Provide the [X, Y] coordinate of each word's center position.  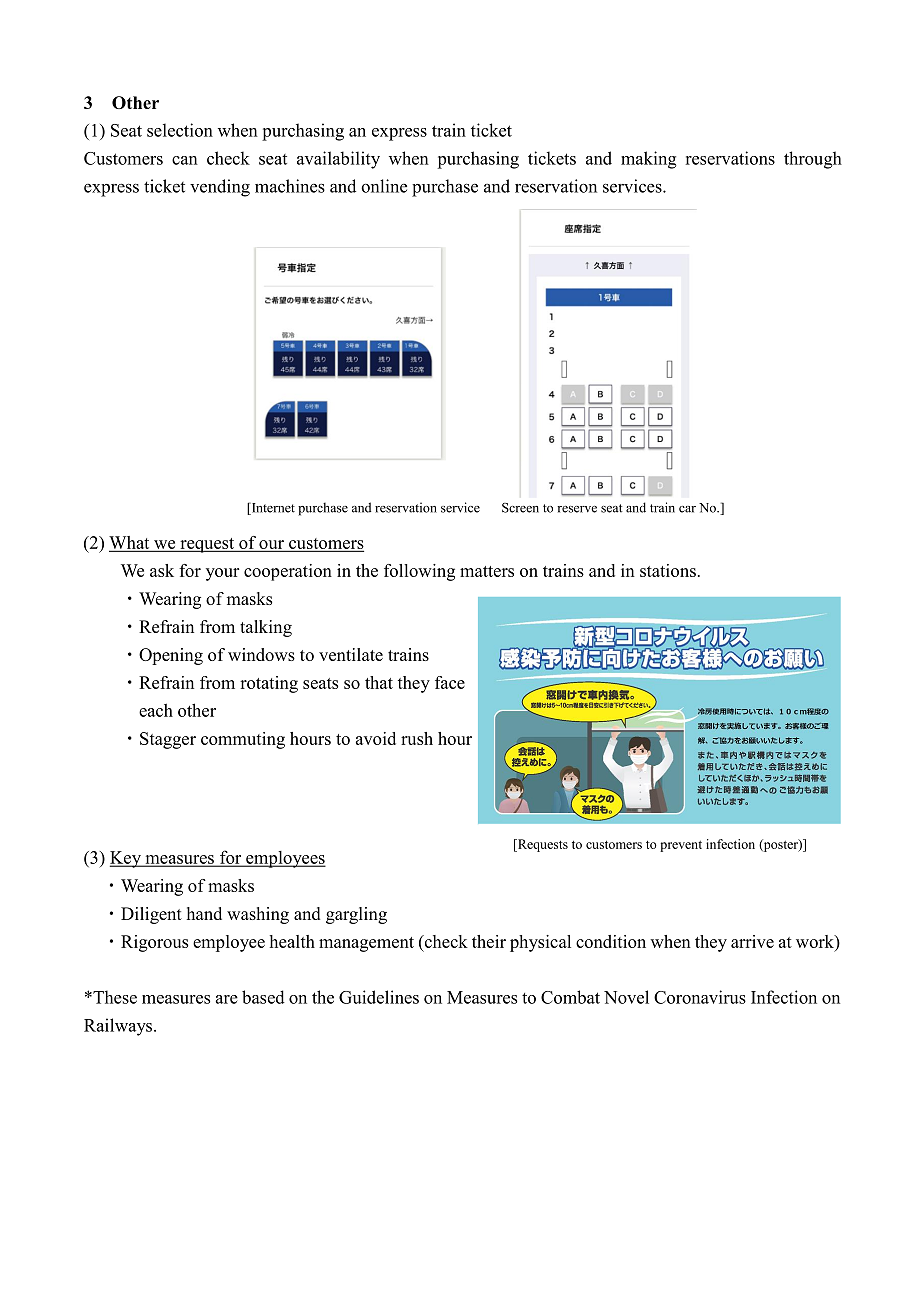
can [185, 160]
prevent [681, 846]
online [384, 186]
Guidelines [379, 997]
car [687, 509]
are [227, 999]
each [156, 710]
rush [417, 738]
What [130, 543]
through [813, 160]
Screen [520, 508]
